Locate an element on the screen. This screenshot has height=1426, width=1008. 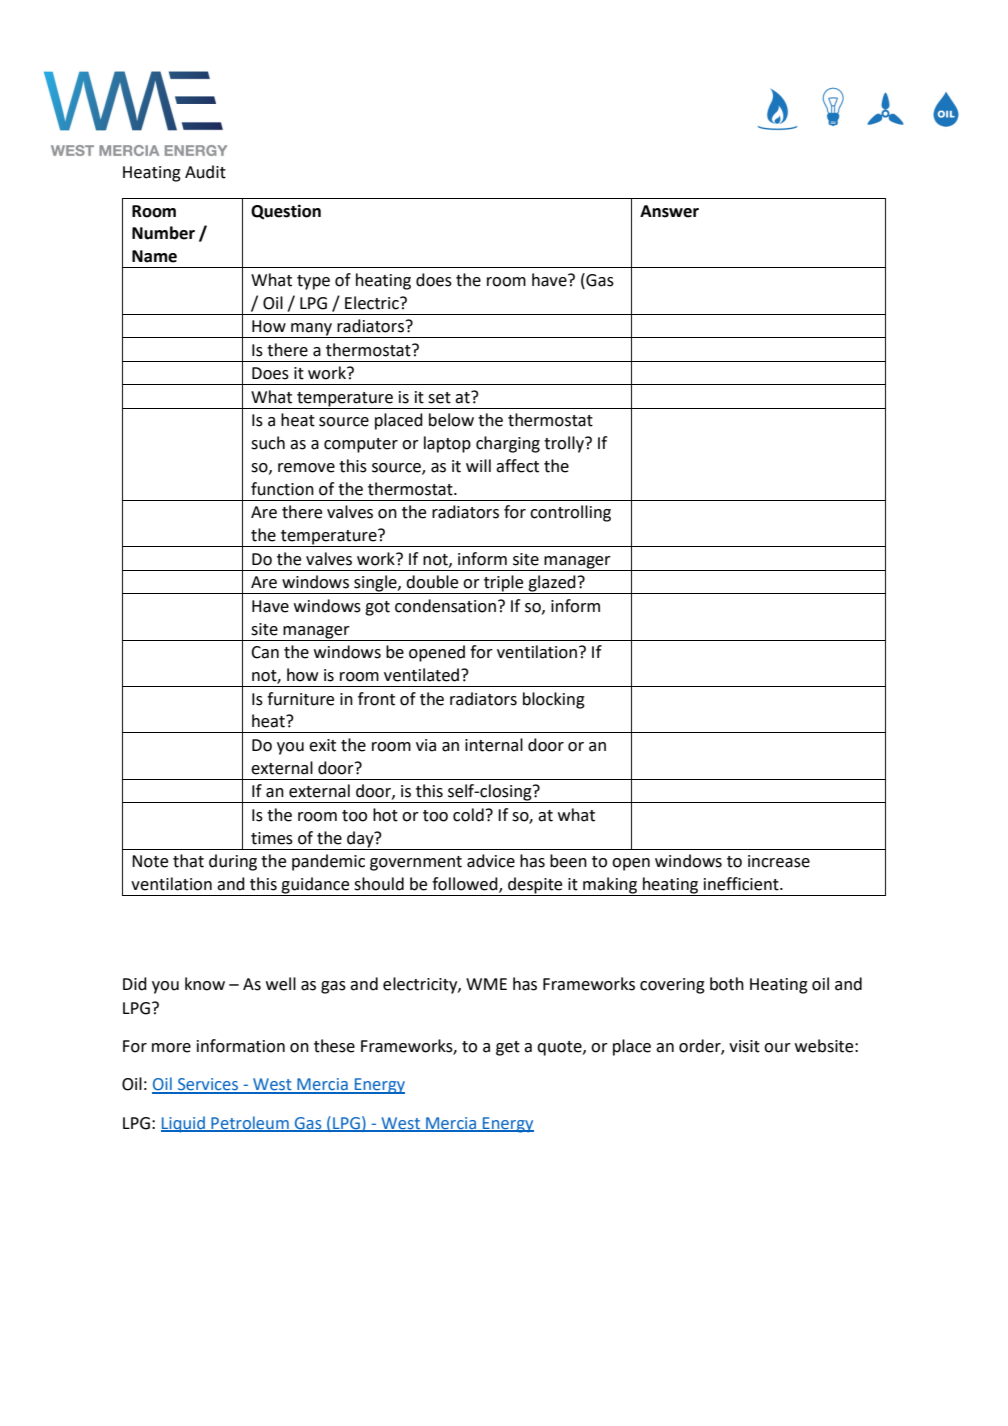
Can is located at coordinates (265, 652).
